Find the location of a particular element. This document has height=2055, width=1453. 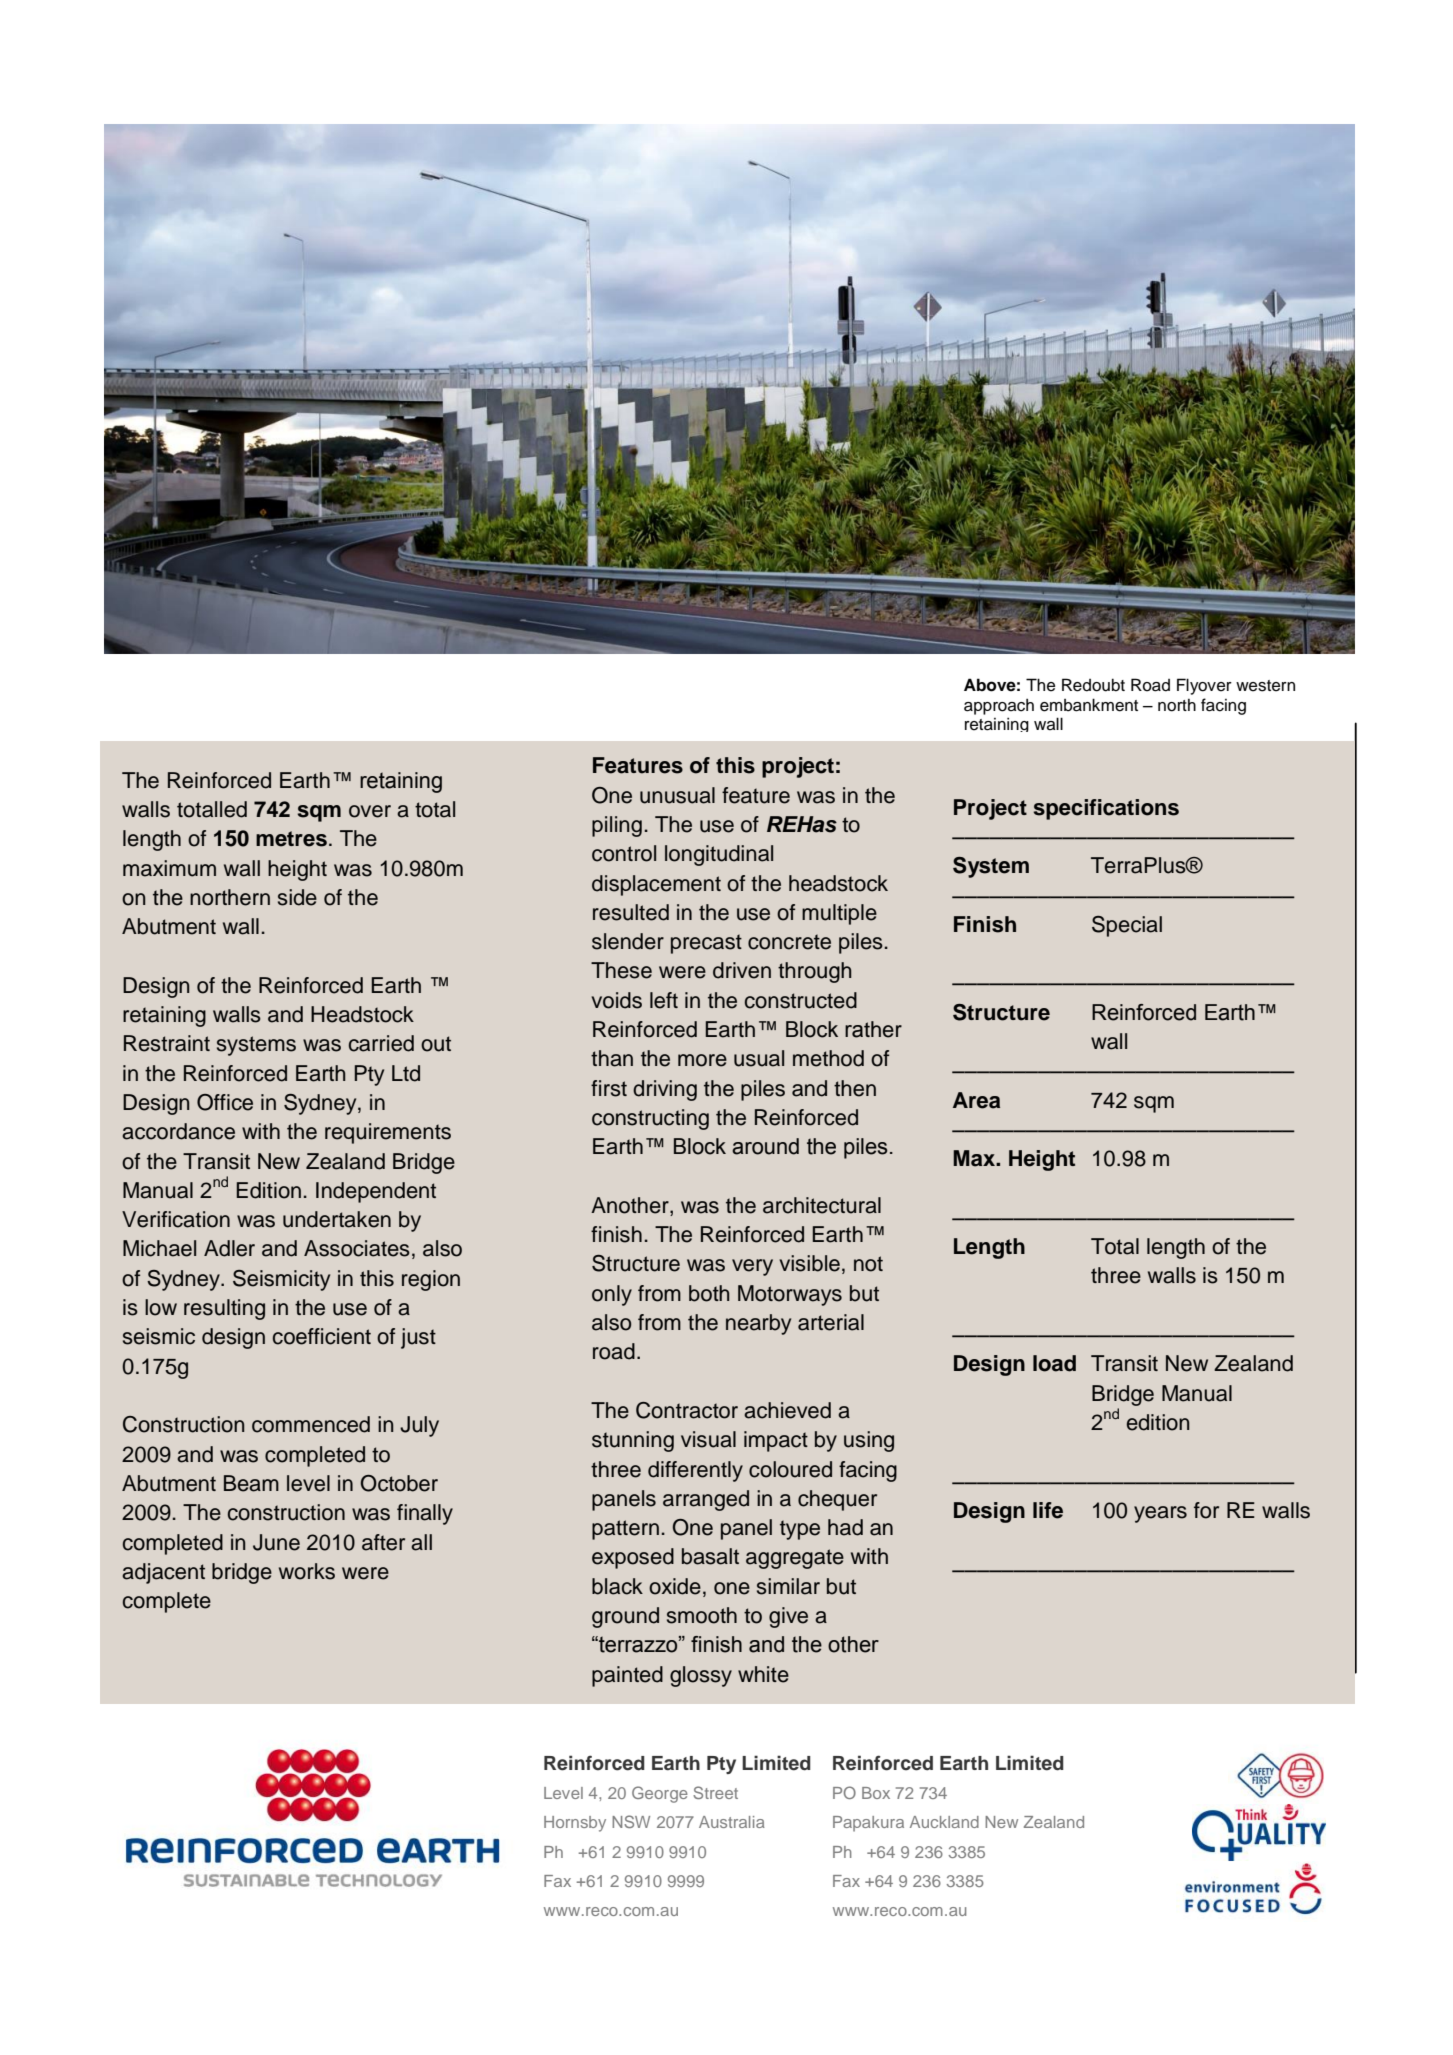

visual is located at coordinates (708, 1439).
